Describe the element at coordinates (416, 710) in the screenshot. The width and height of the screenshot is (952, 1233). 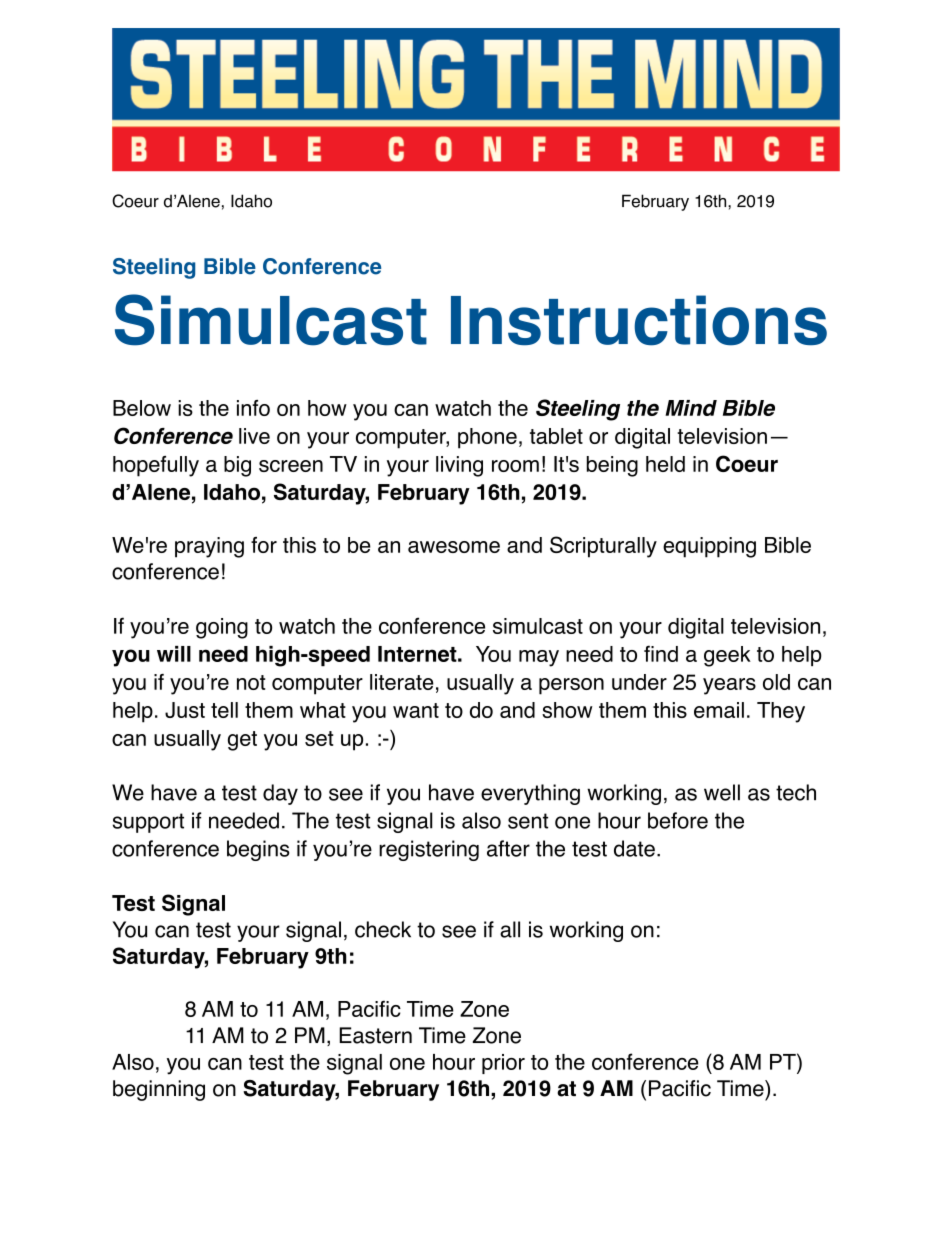
I see `want` at that location.
